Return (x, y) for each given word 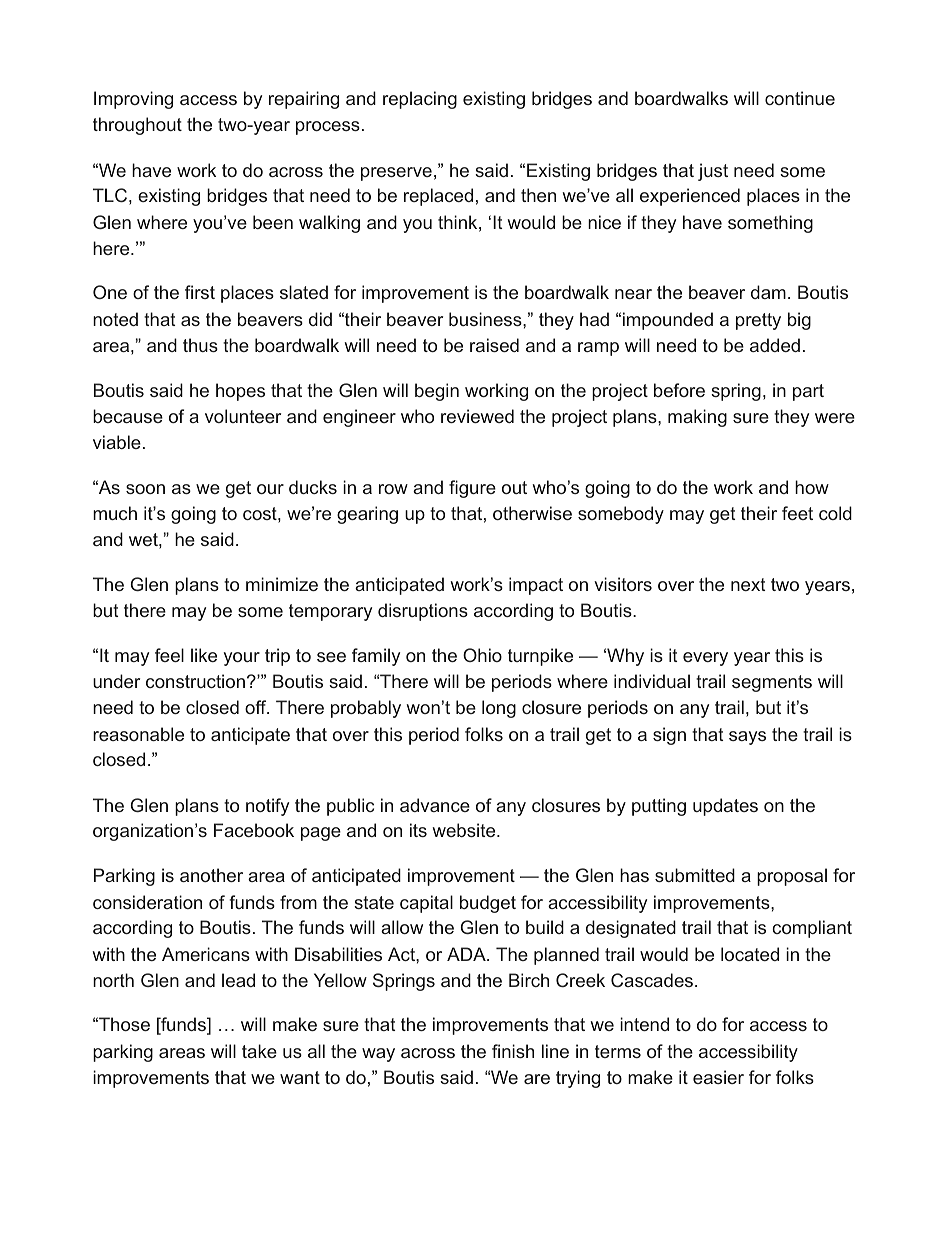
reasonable (138, 734)
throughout (137, 126)
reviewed (477, 416)
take (259, 1051)
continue (800, 98)
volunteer (243, 416)
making (697, 418)
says (747, 738)
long (499, 709)
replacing (420, 100)
